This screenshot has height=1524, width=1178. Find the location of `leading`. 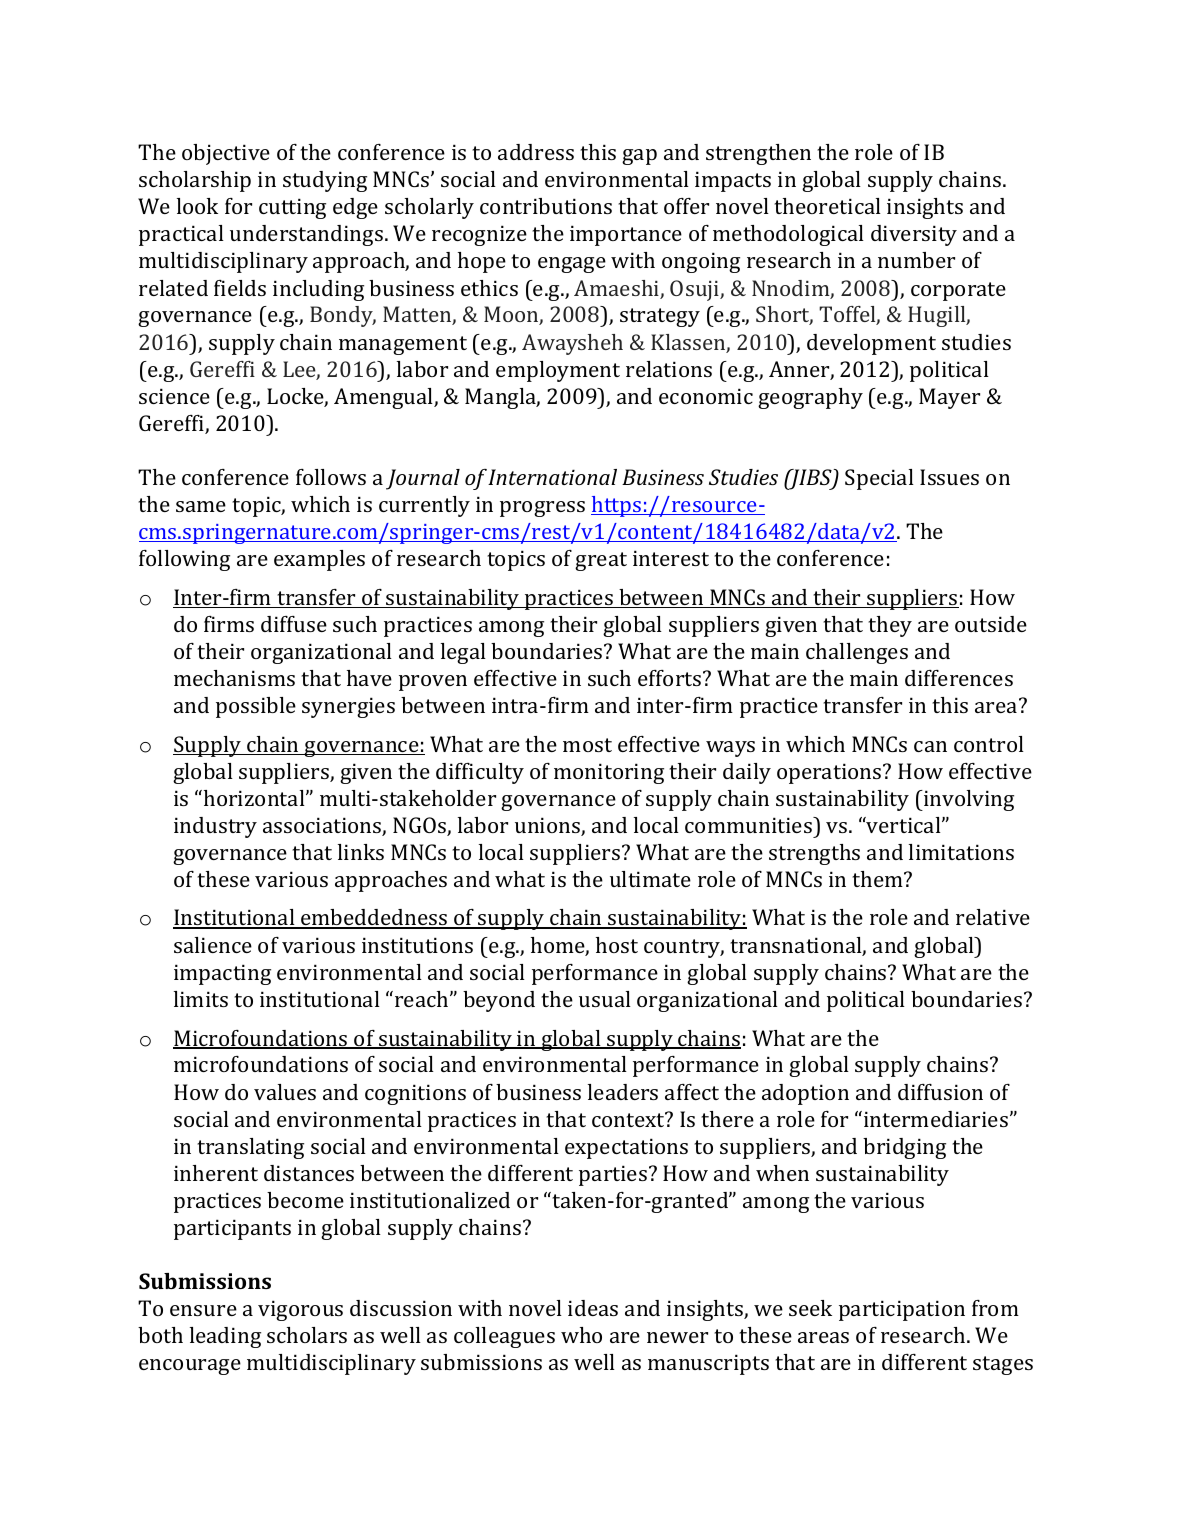

leading is located at coordinates (225, 1337).
